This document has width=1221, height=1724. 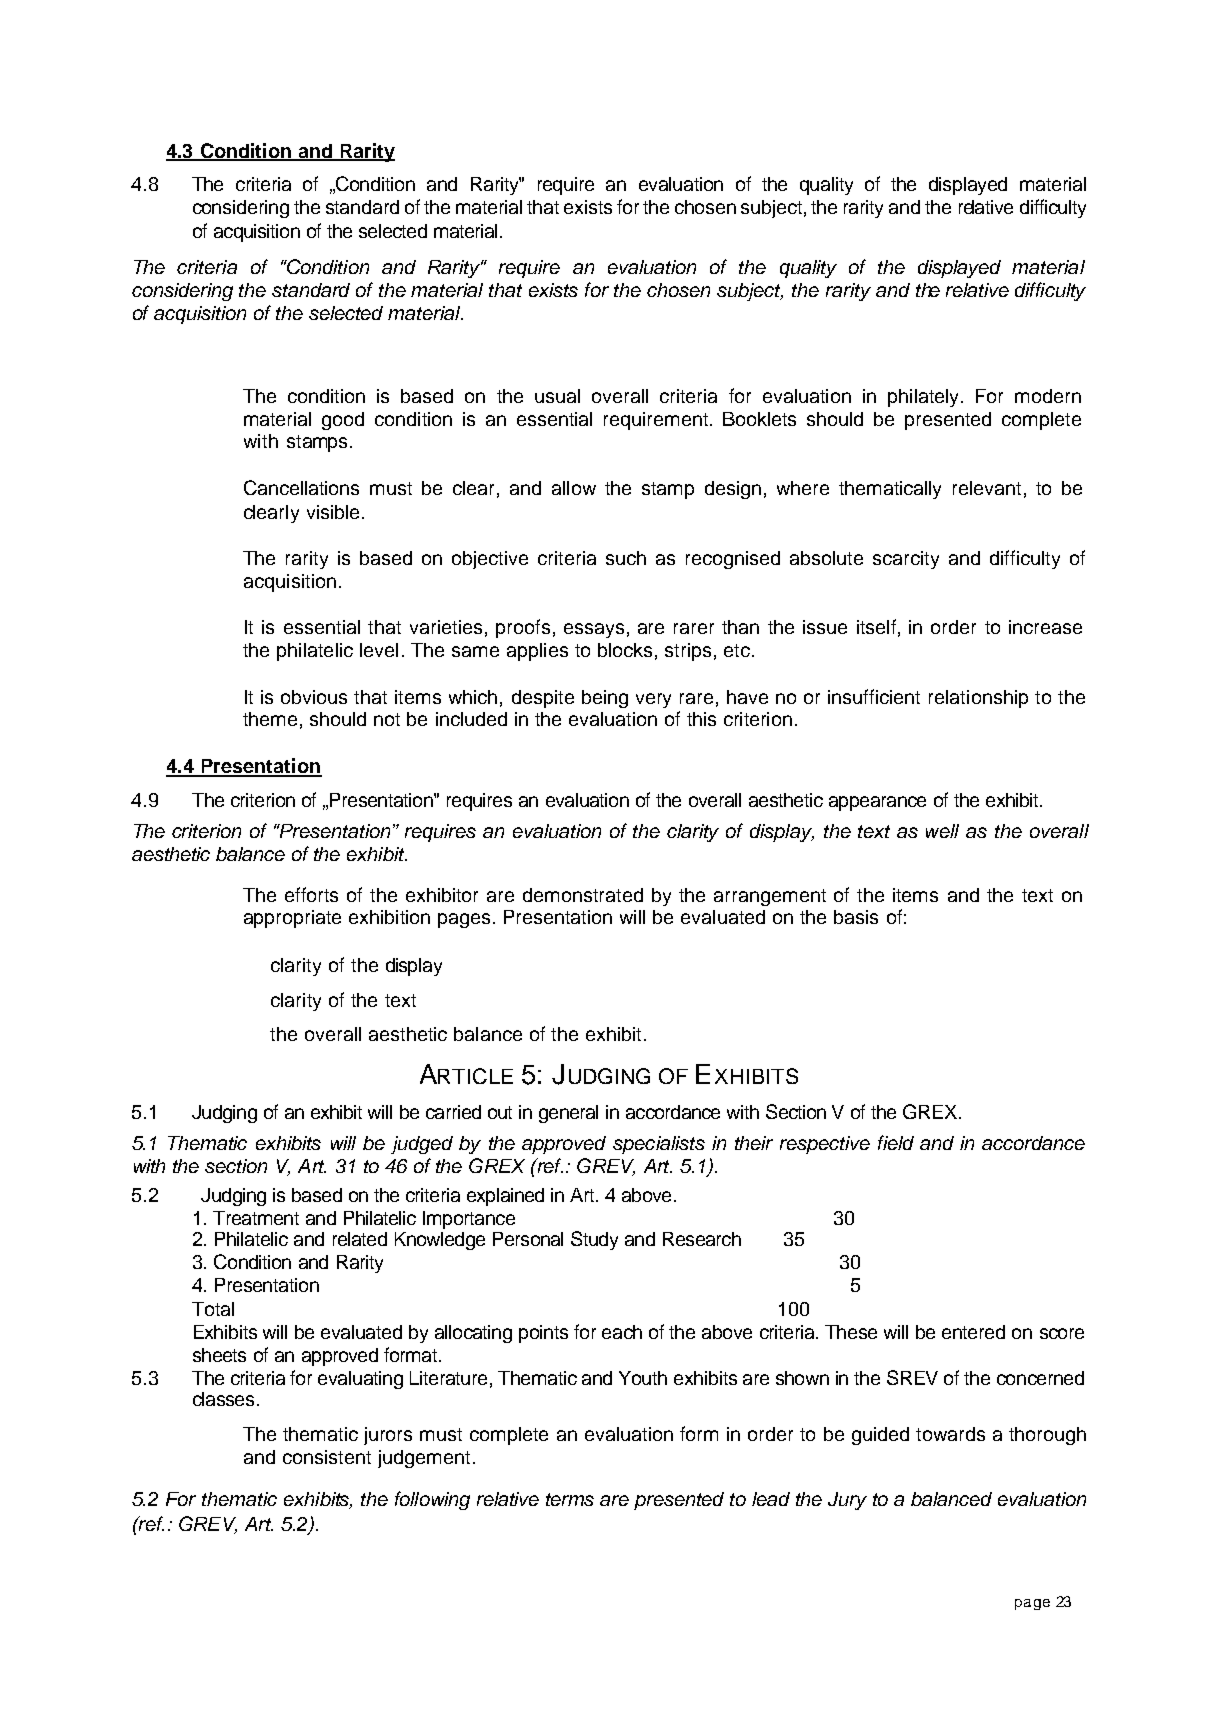 I want to click on Treatment, so click(x=256, y=1218).
